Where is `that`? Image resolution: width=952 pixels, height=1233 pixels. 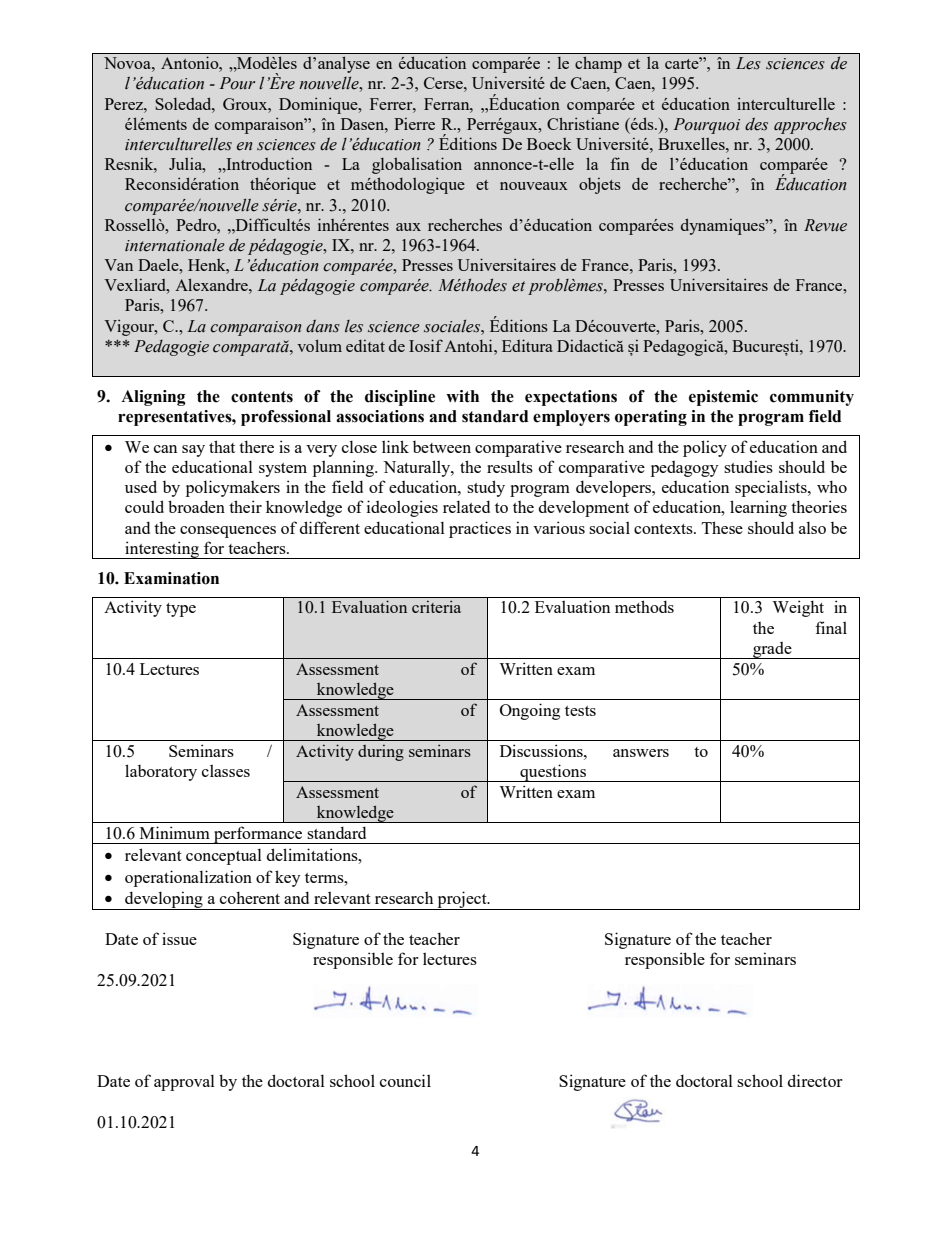 that is located at coordinates (222, 446).
